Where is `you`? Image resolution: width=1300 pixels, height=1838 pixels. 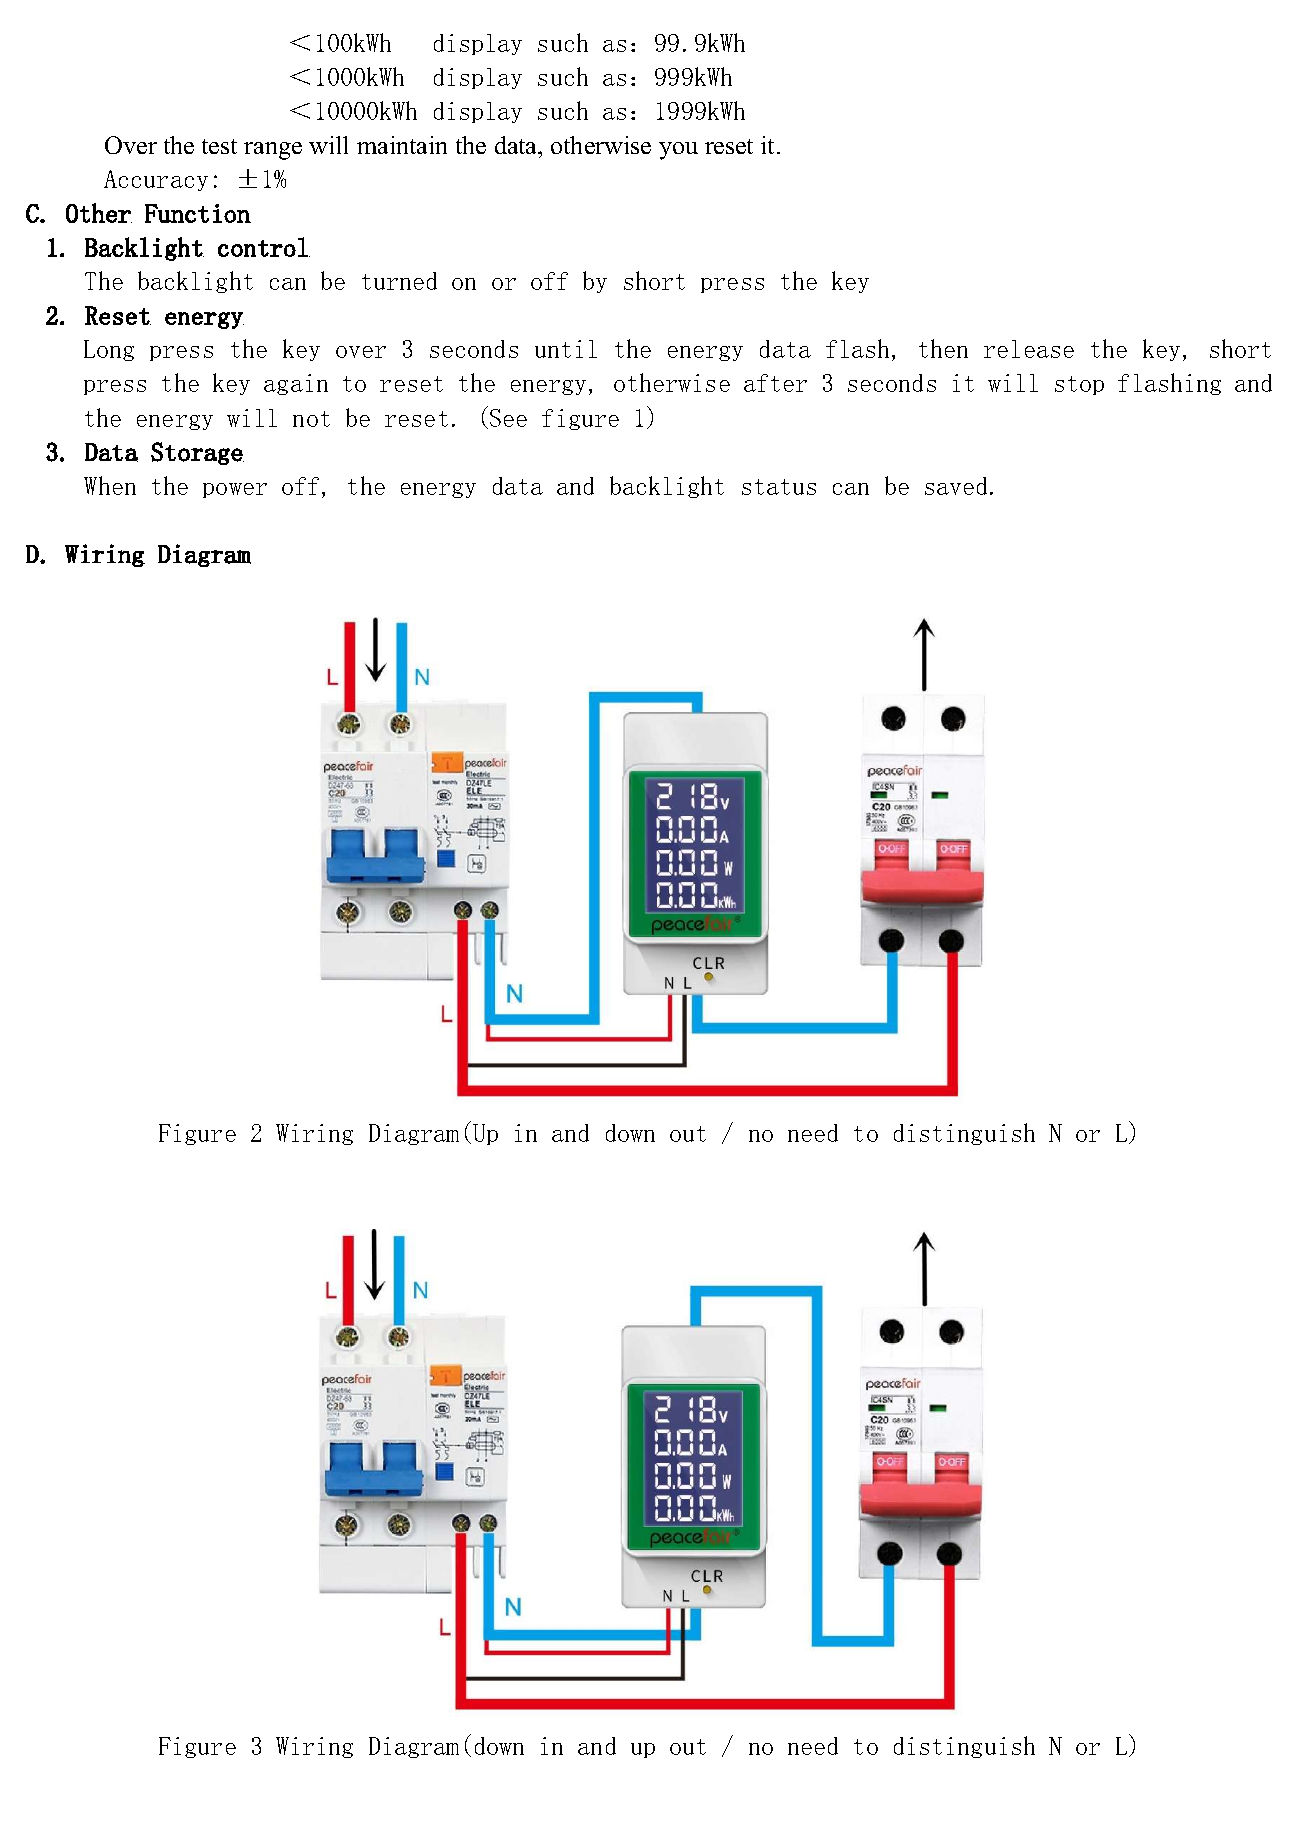 you is located at coordinates (678, 151).
